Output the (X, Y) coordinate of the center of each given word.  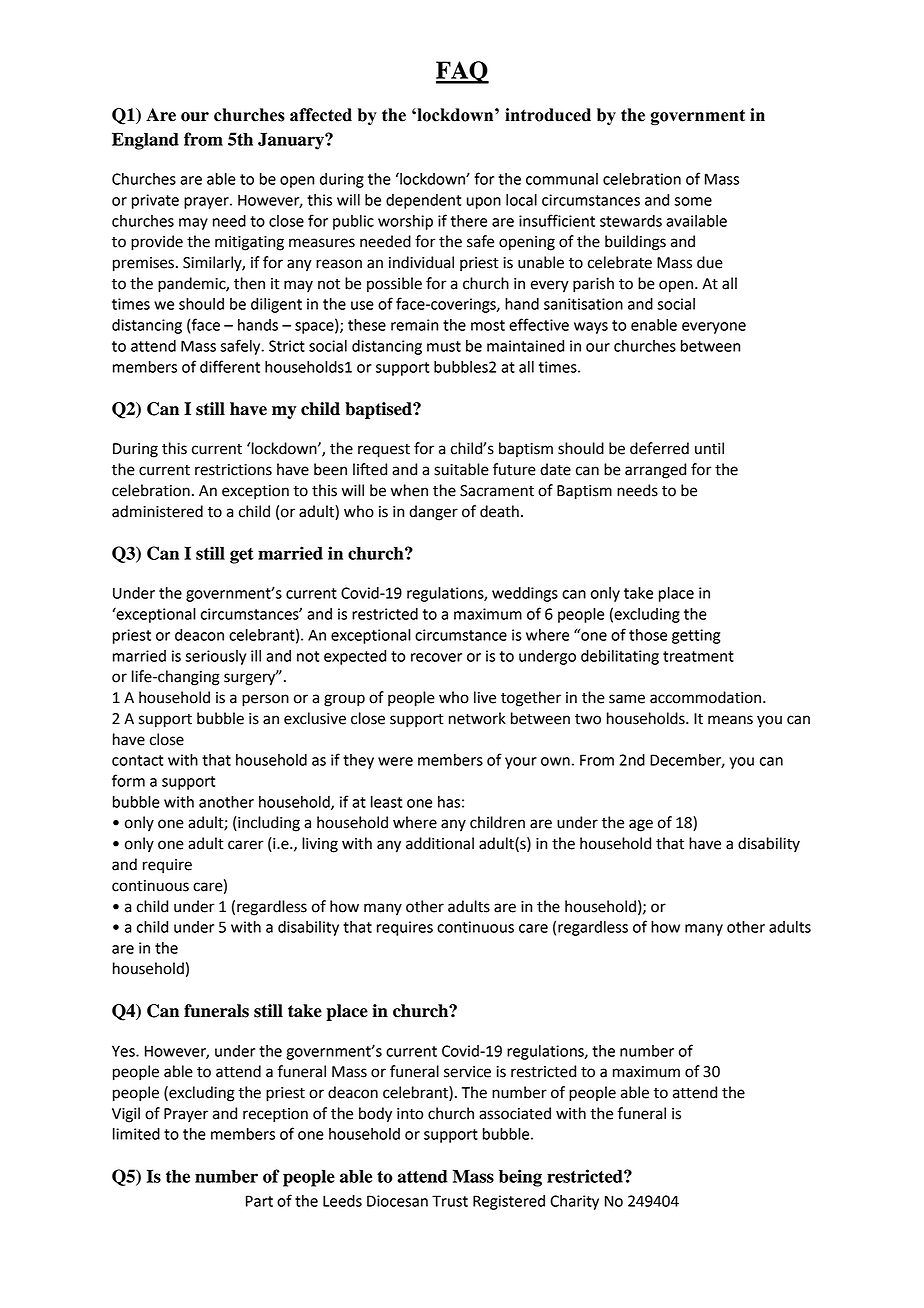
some (693, 201)
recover (436, 657)
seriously (215, 657)
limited (136, 1134)
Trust (450, 1201)
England (145, 141)
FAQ (462, 72)
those (648, 635)
